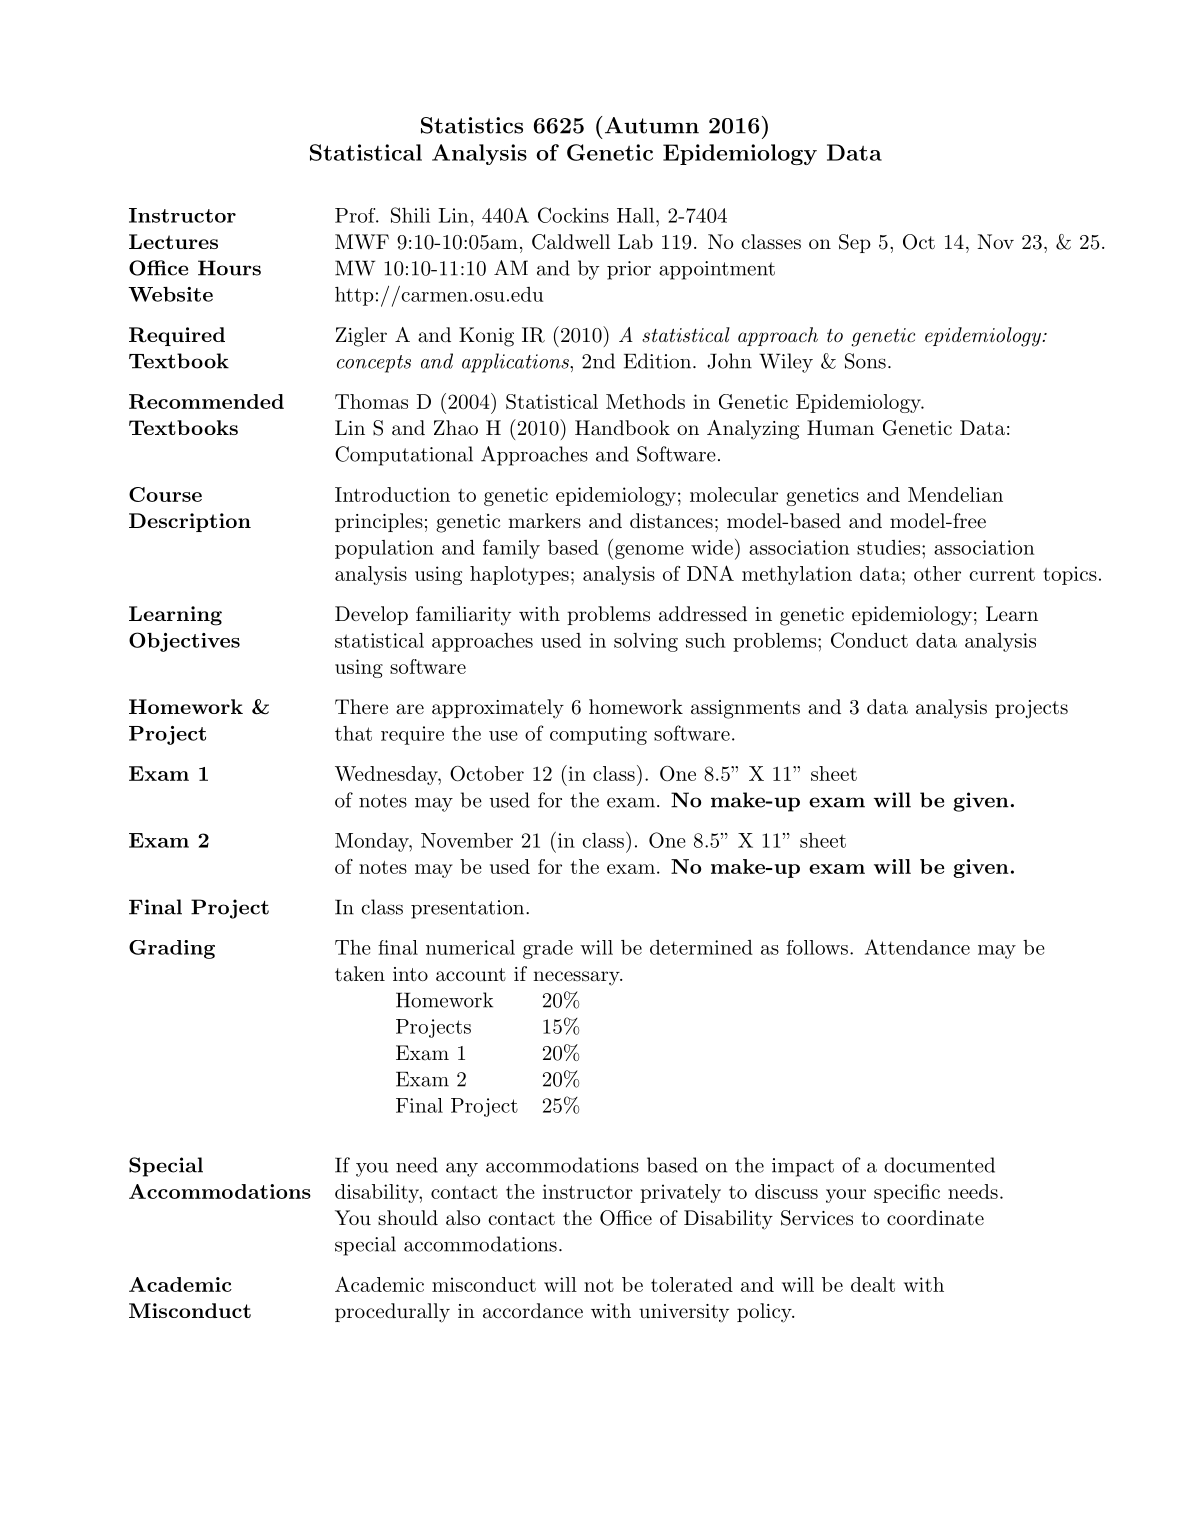  I want to click on Autumn, so click(652, 125).
